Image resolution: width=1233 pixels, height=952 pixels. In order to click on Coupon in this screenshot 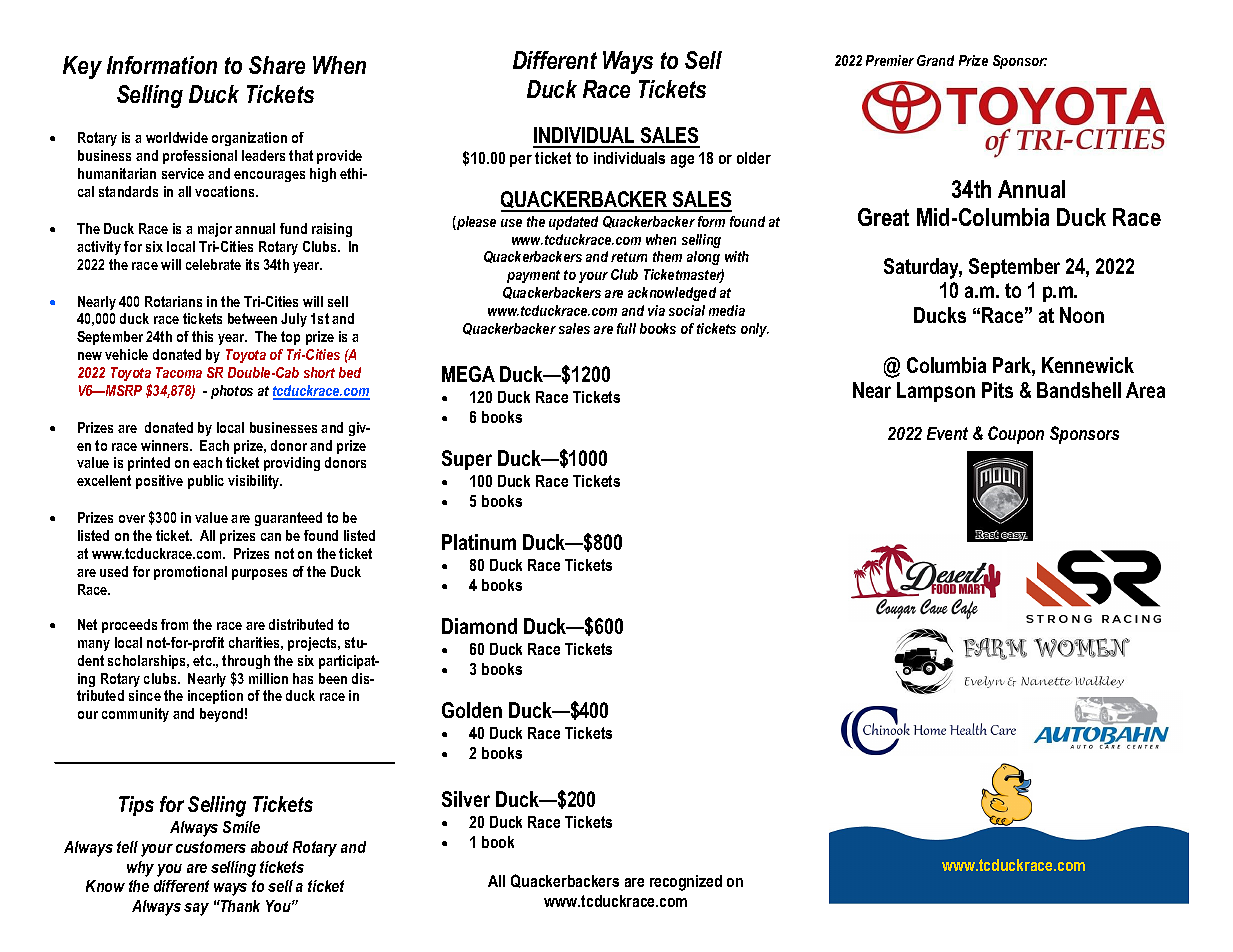, I will do `click(1016, 435)`.
